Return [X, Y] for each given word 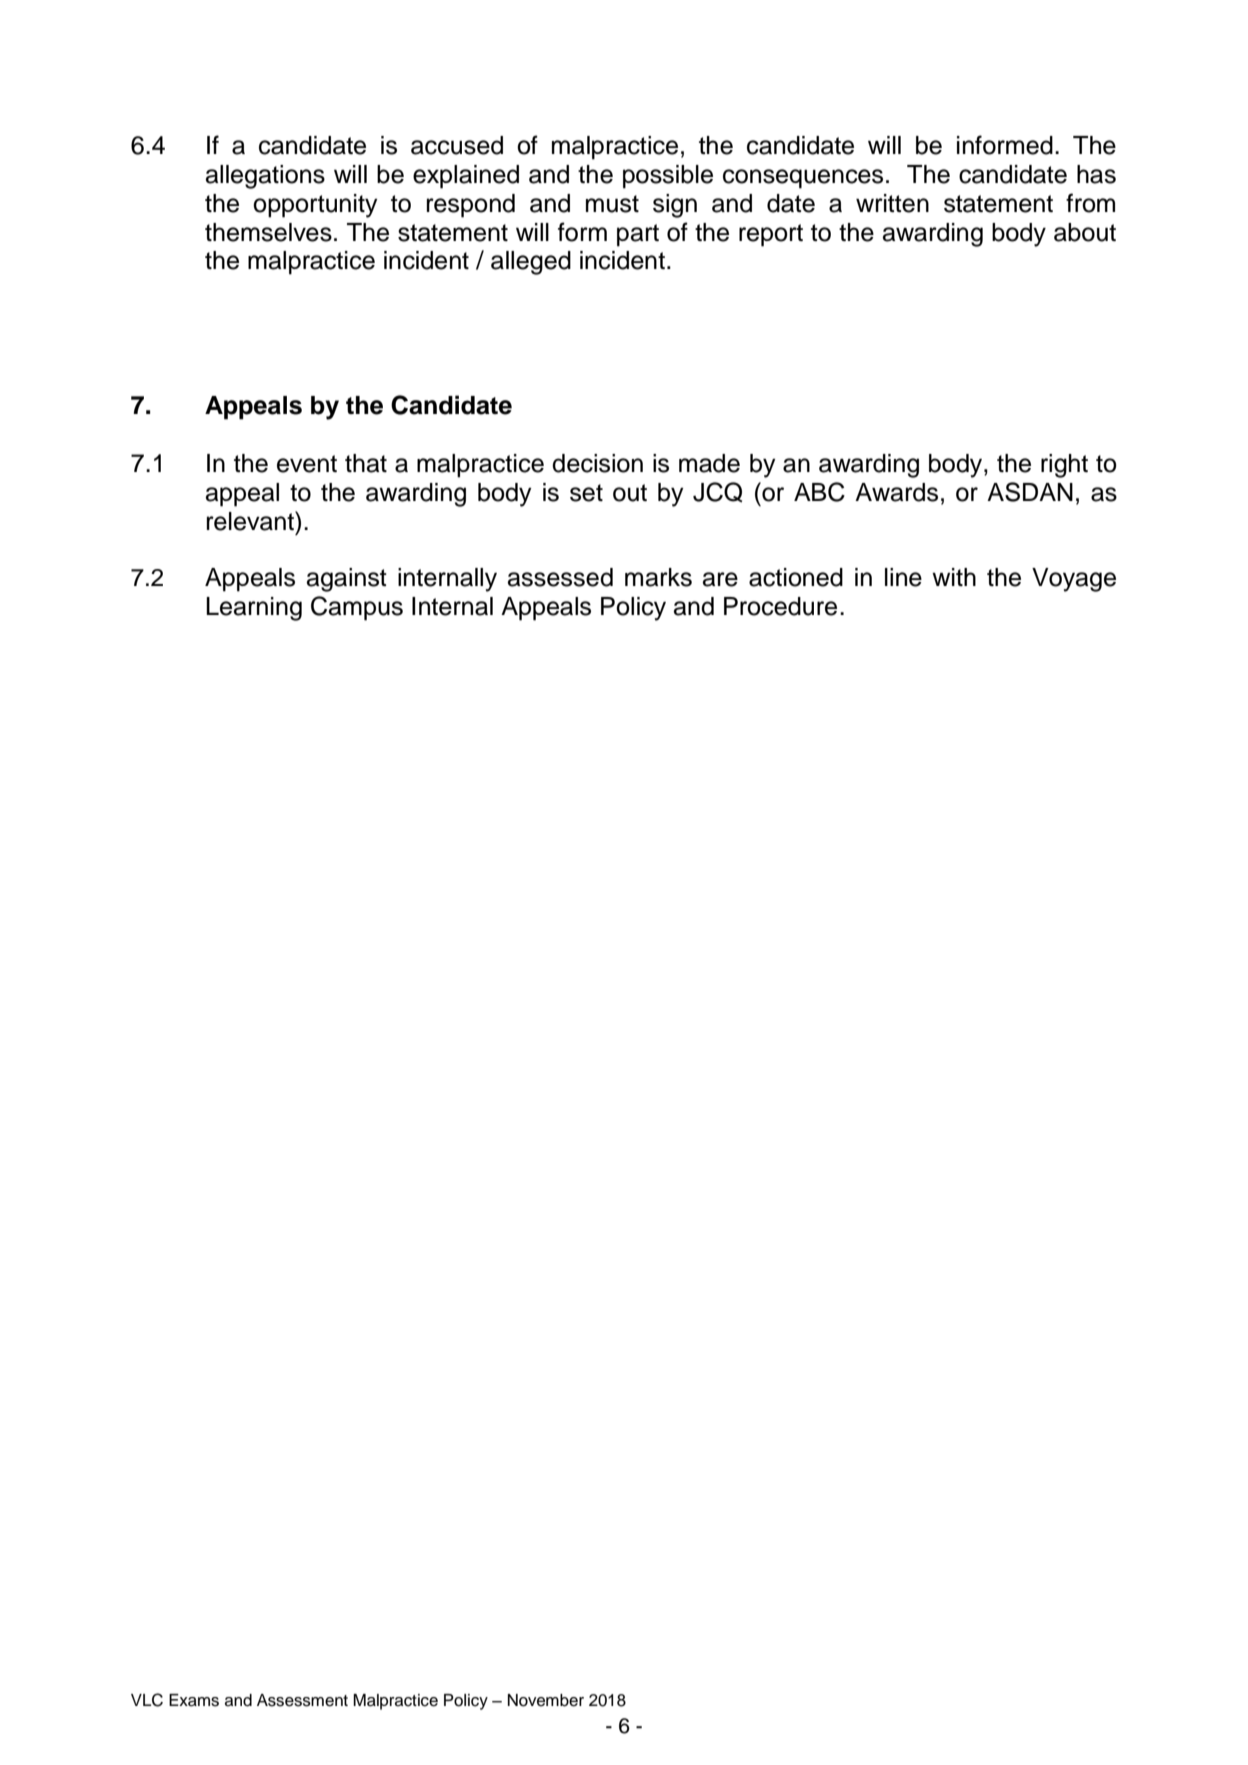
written [892, 203]
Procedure [780, 606]
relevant [251, 521]
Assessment [302, 1700]
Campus [357, 608]
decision [597, 463]
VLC [147, 1700]
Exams [194, 1700]
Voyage [1074, 580]
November [546, 1700]
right [1064, 466]
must [612, 204]
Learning [254, 609]
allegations [265, 177]
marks [658, 577]
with [954, 577]
